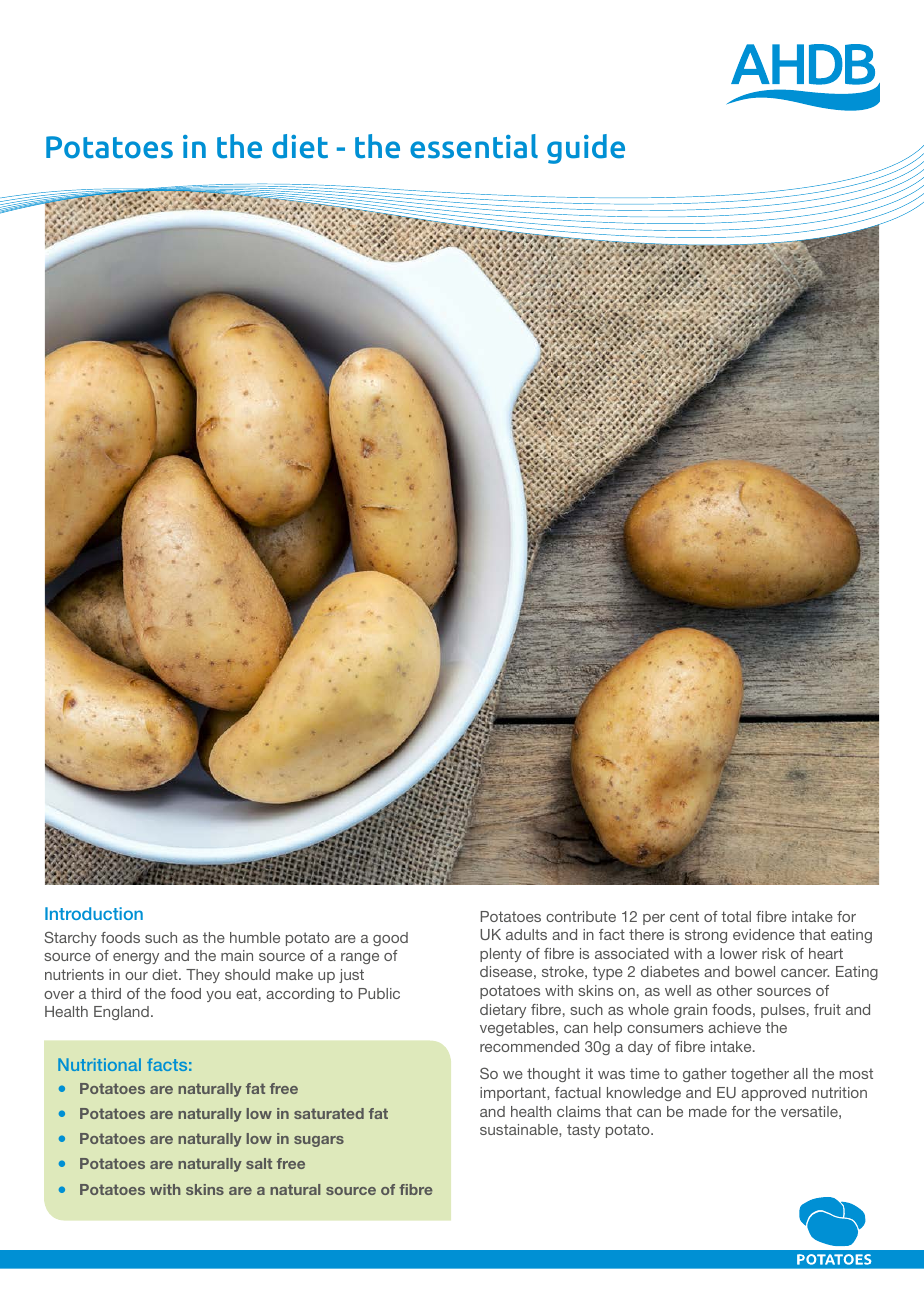  I want to click on cent, so click(684, 916).
